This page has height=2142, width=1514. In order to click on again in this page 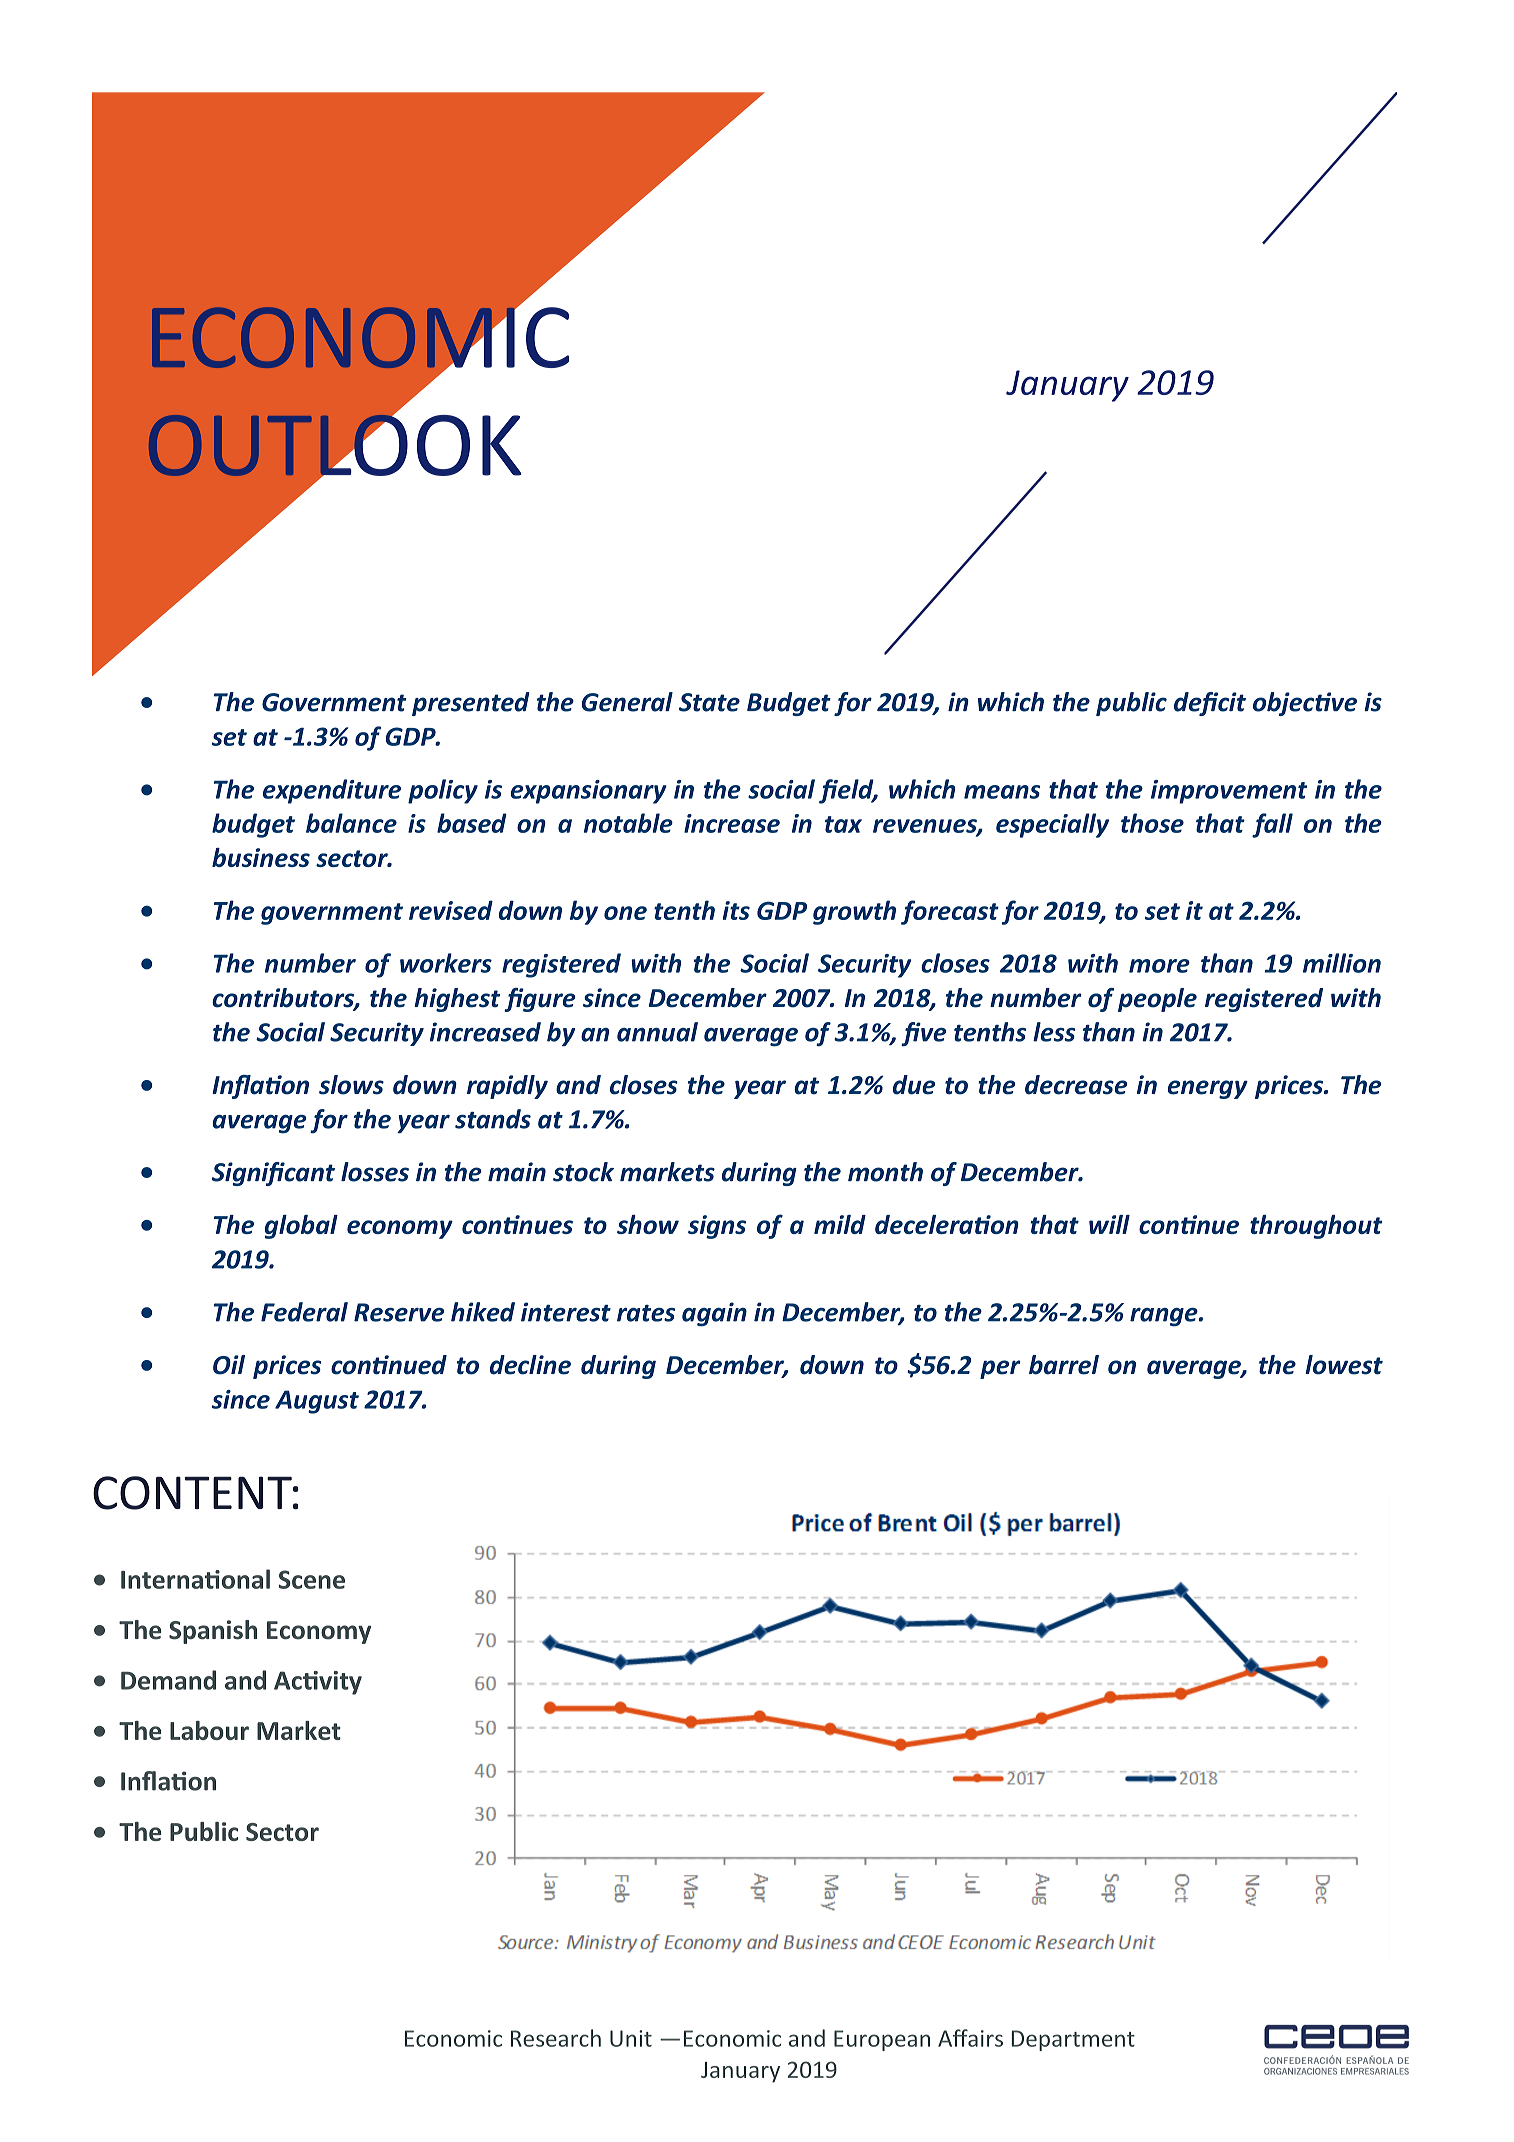, I will do `click(714, 1314)`.
